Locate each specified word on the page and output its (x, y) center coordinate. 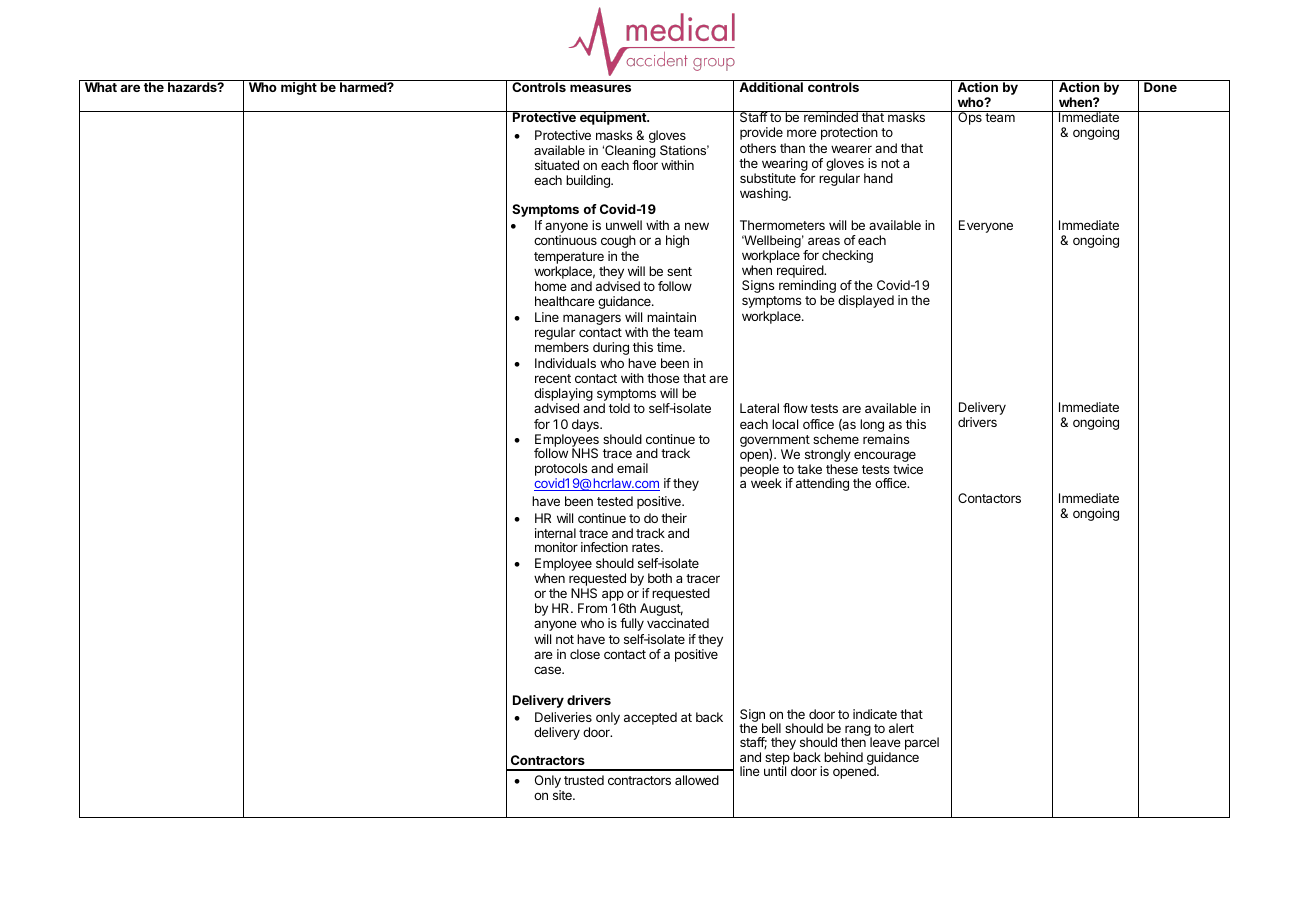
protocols (561, 471)
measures (600, 88)
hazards (193, 87)
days (586, 425)
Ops (970, 118)
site (563, 795)
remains (886, 439)
